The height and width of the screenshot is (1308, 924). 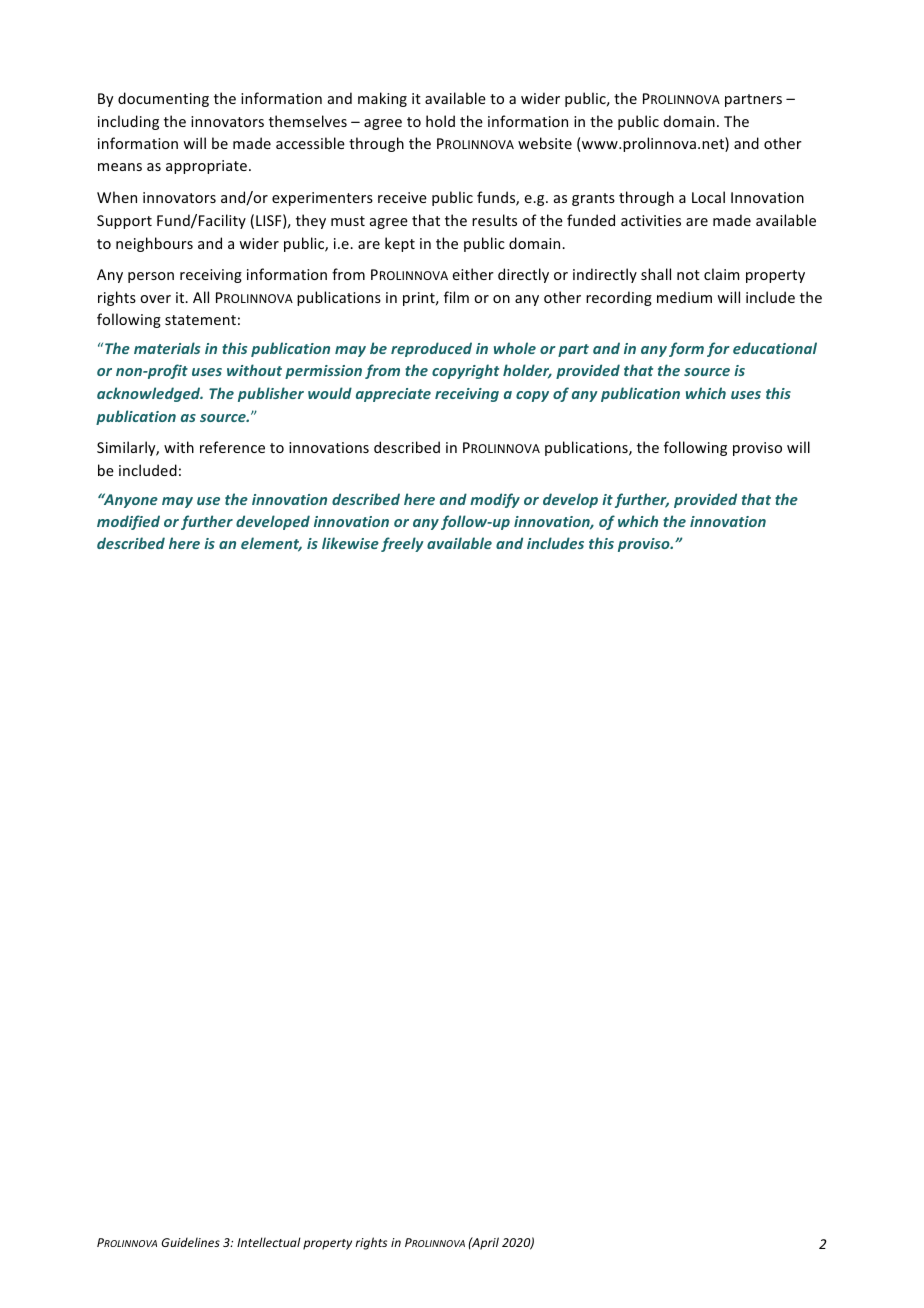 What do you see at coordinates (206, 167) in the screenshot?
I see `appropriate` at bounding box center [206, 167].
